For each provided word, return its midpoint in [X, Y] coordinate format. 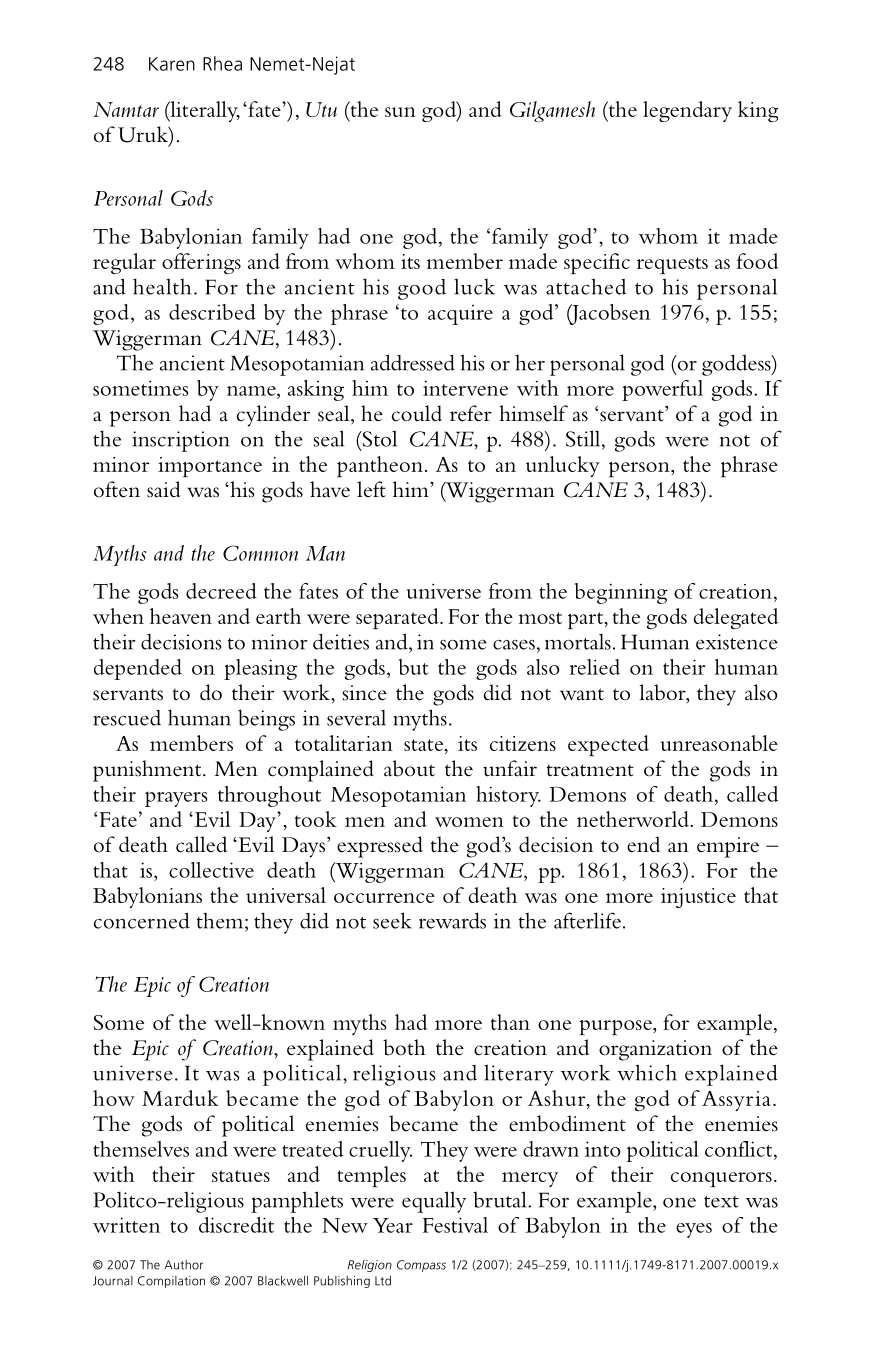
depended [138, 669]
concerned [142, 920]
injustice [698, 898]
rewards [452, 921]
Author [183, 1265]
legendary [687, 111]
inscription [181, 441]
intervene [465, 388]
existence [737, 642]
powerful [662, 390]
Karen [172, 64]
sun [400, 112]
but [413, 667]
